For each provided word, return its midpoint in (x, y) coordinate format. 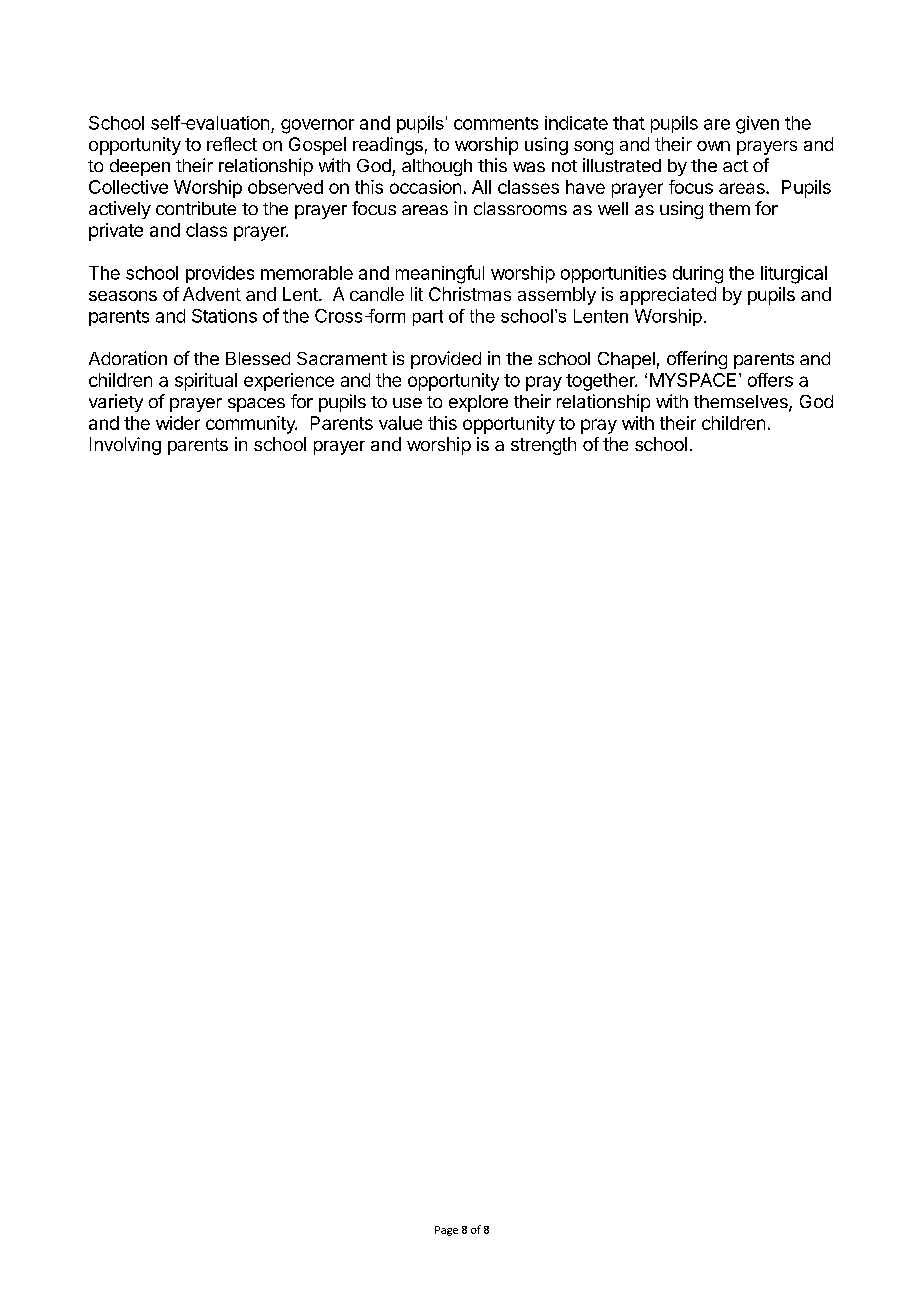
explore (478, 403)
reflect (232, 144)
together (601, 382)
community (251, 425)
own (713, 146)
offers (770, 380)
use (407, 403)
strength (543, 446)
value (400, 423)
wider (178, 423)
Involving (125, 446)
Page (446, 1231)
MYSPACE (693, 380)
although (437, 167)
